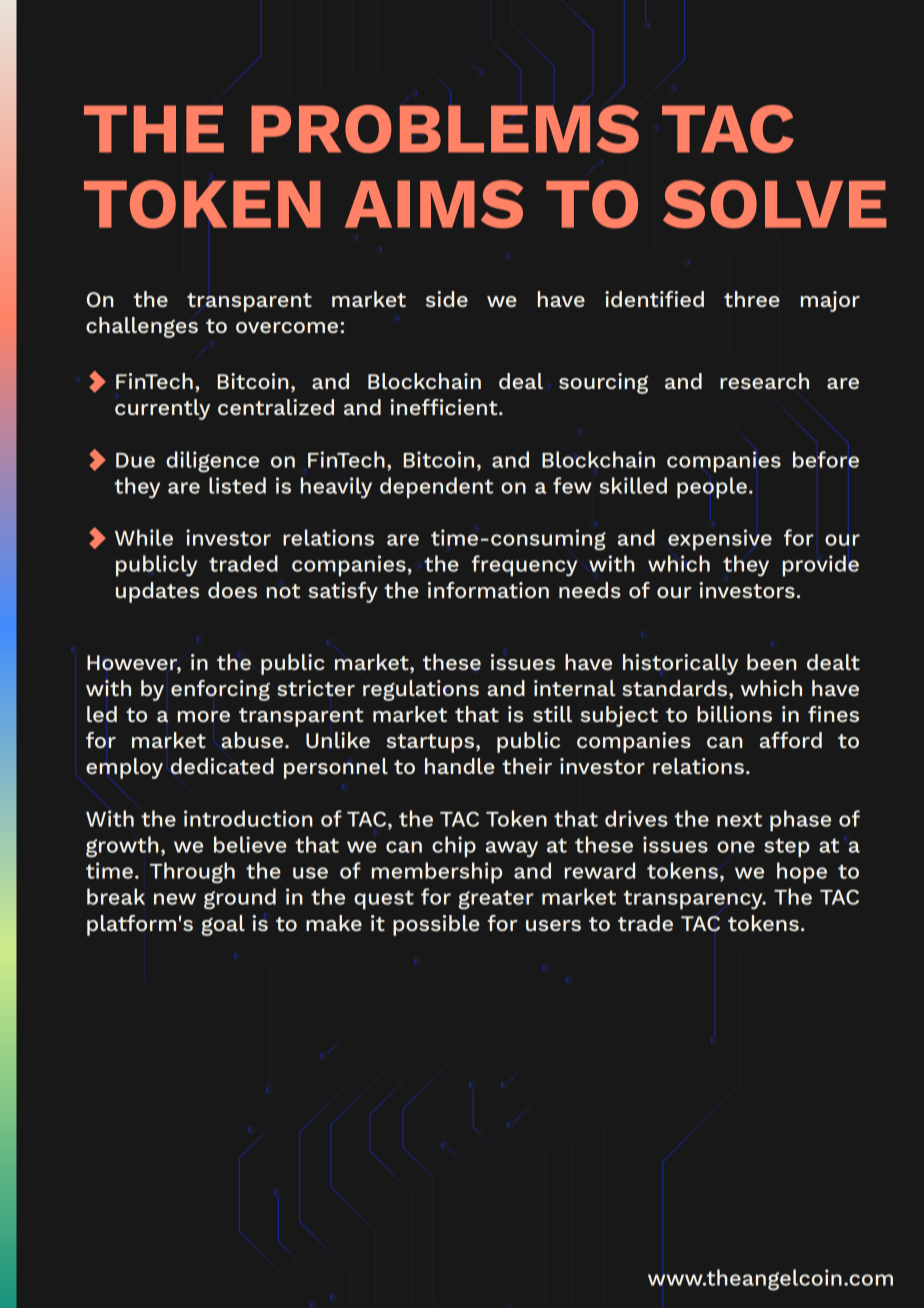 Image resolution: width=924 pixels, height=1308 pixels. Describe the element at coordinates (445, 129) in the image. I see `PROBLEMS` at that location.
